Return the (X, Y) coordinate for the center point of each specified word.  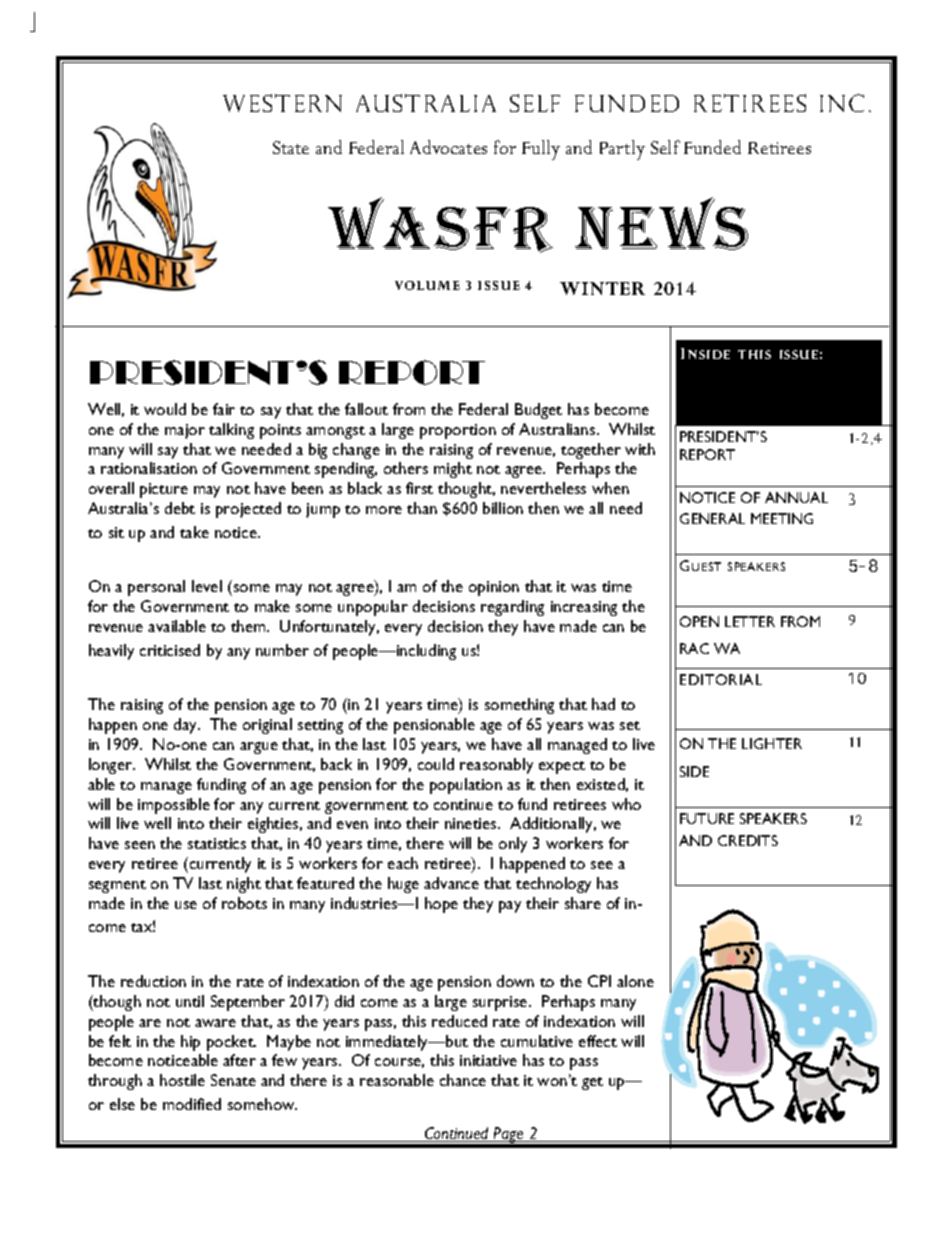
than (422, 508)
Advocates (448, 147)
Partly (622, 150)
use (186, 905)
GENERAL (712, 518)
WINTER (602, 288)
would (165, 409)
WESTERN (282, 103)
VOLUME (427, 285)
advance (451, 883)
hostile (182, 1080)
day (187, 726)
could (436, 764)
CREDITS (748, 840)
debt (180, 508)
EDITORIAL (721, 679)
